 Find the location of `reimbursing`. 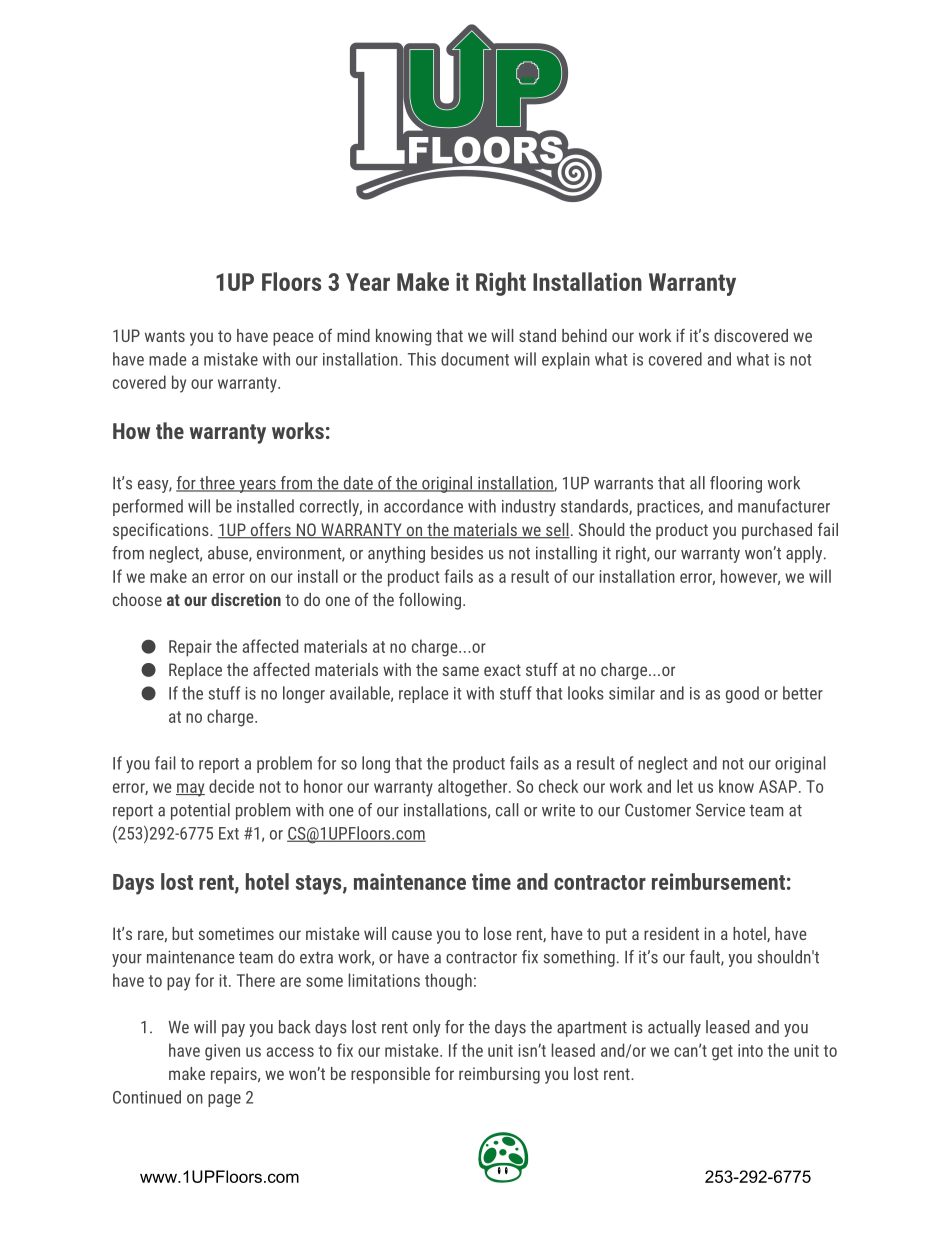

reimbursing is located at coordinates (499, 1075).
